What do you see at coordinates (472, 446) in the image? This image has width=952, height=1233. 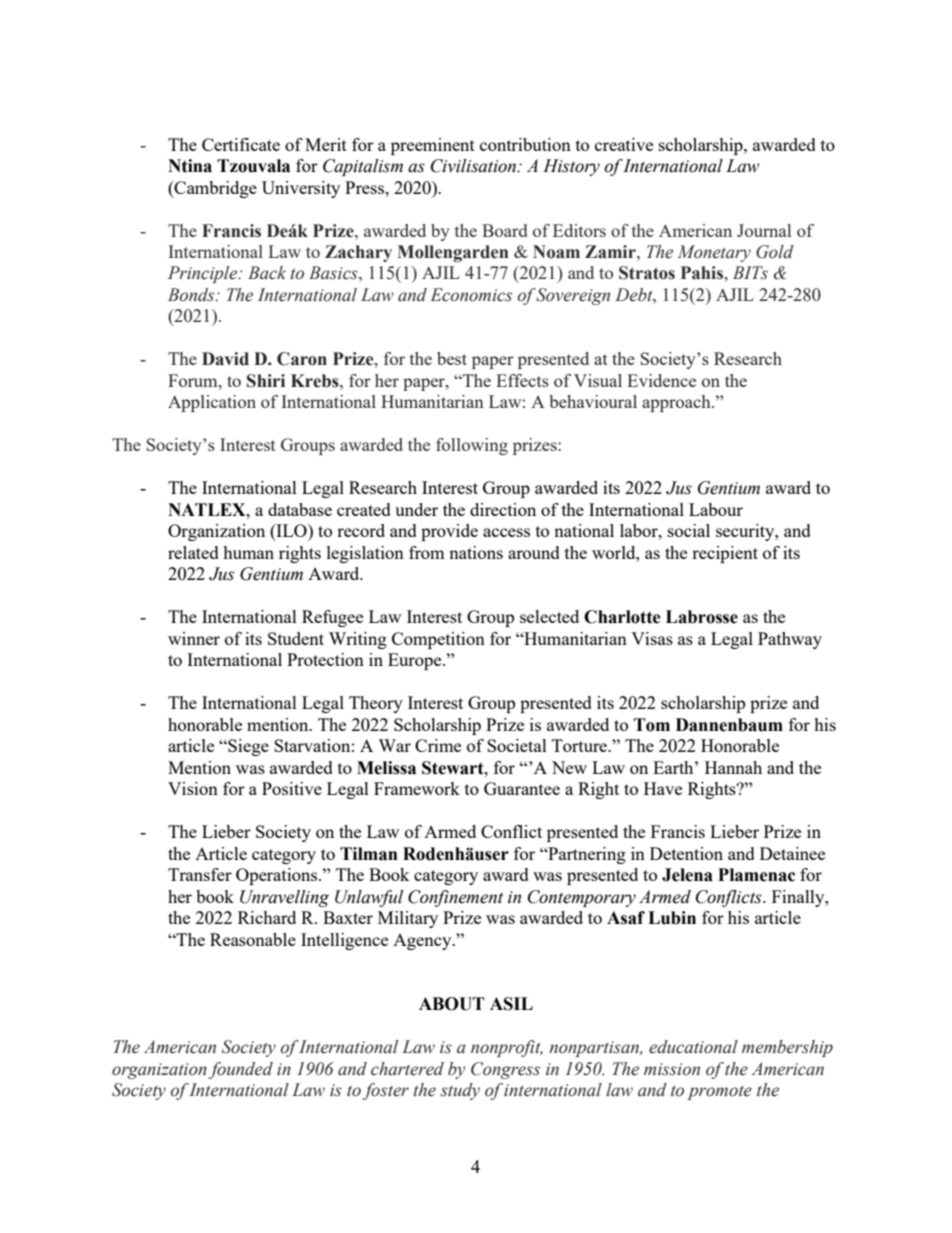 I see `following` at bounding box center [472, 446].
